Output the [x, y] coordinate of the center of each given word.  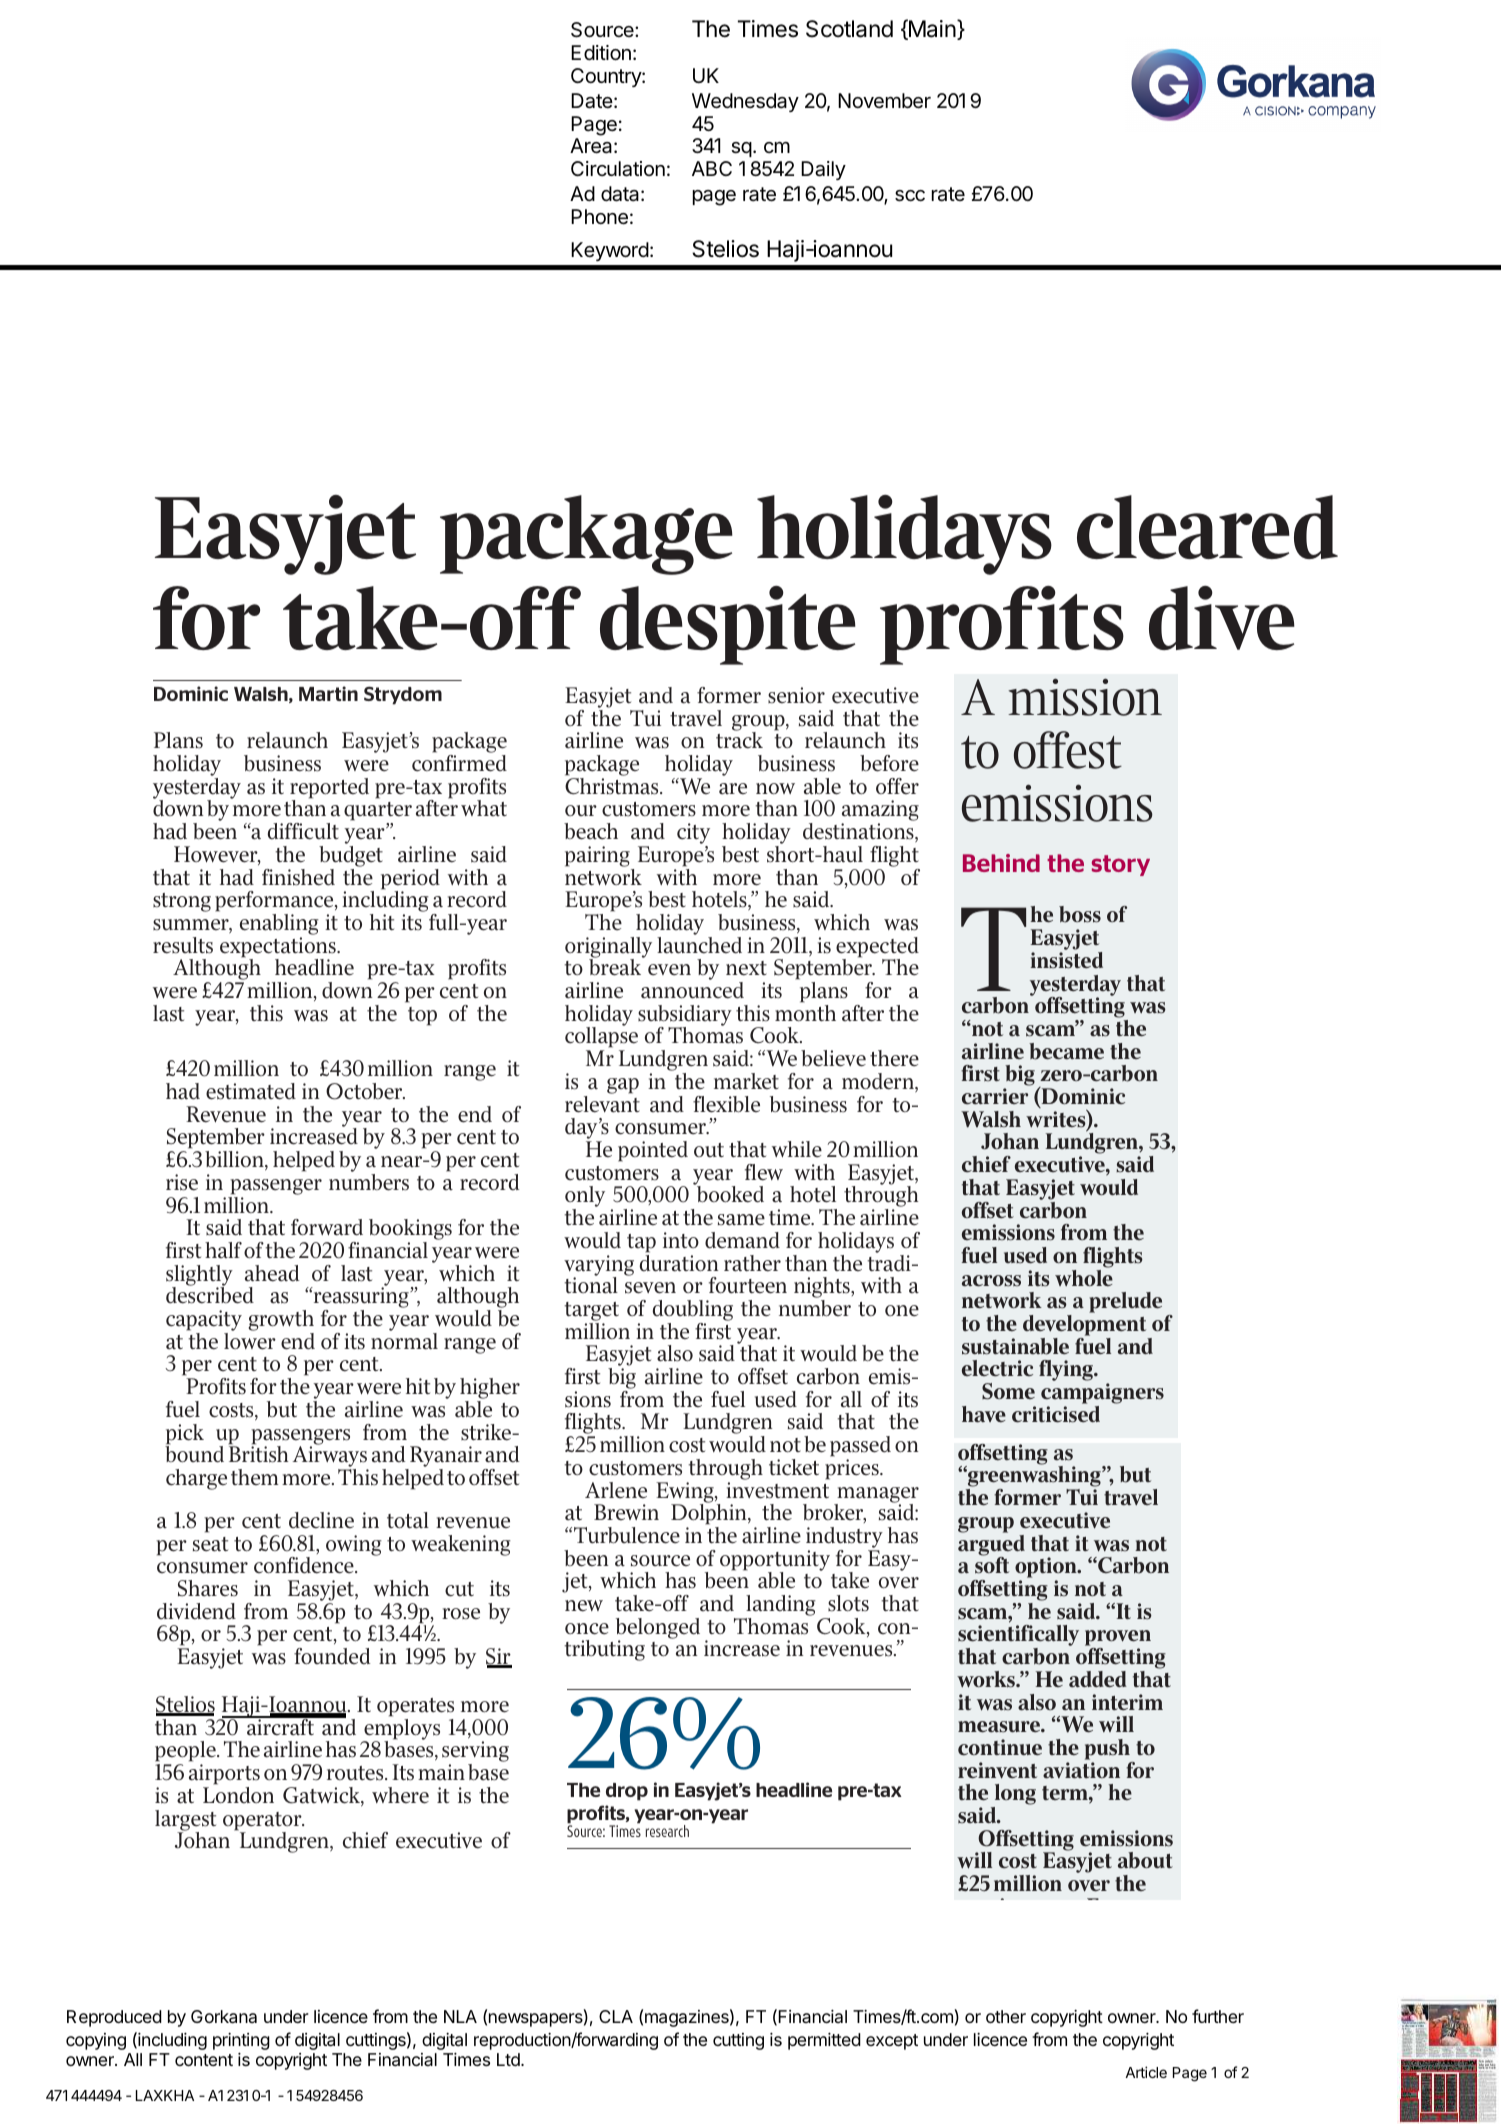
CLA [616, 2016]
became [1066, 1051]
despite [728, 625]
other [1006, 2016]
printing [241, 2041]
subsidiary [685, 1016]
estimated [251, 1091]
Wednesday [745, 102]
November [884, 101]
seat [210, 1544]
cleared [1207, 527]
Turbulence [627, 1535]
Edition [601, 52]
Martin [328, 693]
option [1047, 1569]
